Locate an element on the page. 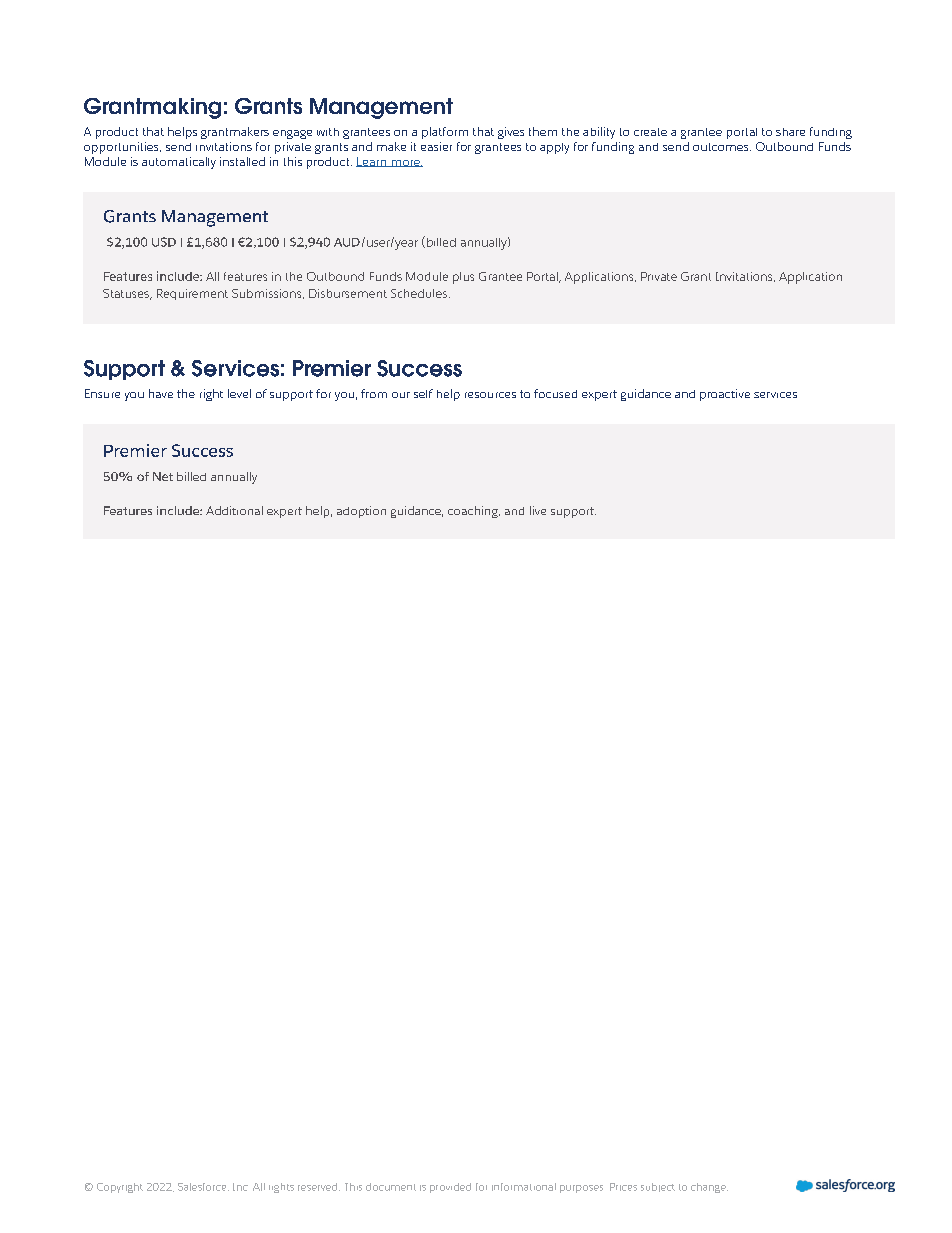  change is located at coordinates (709, 1188).
